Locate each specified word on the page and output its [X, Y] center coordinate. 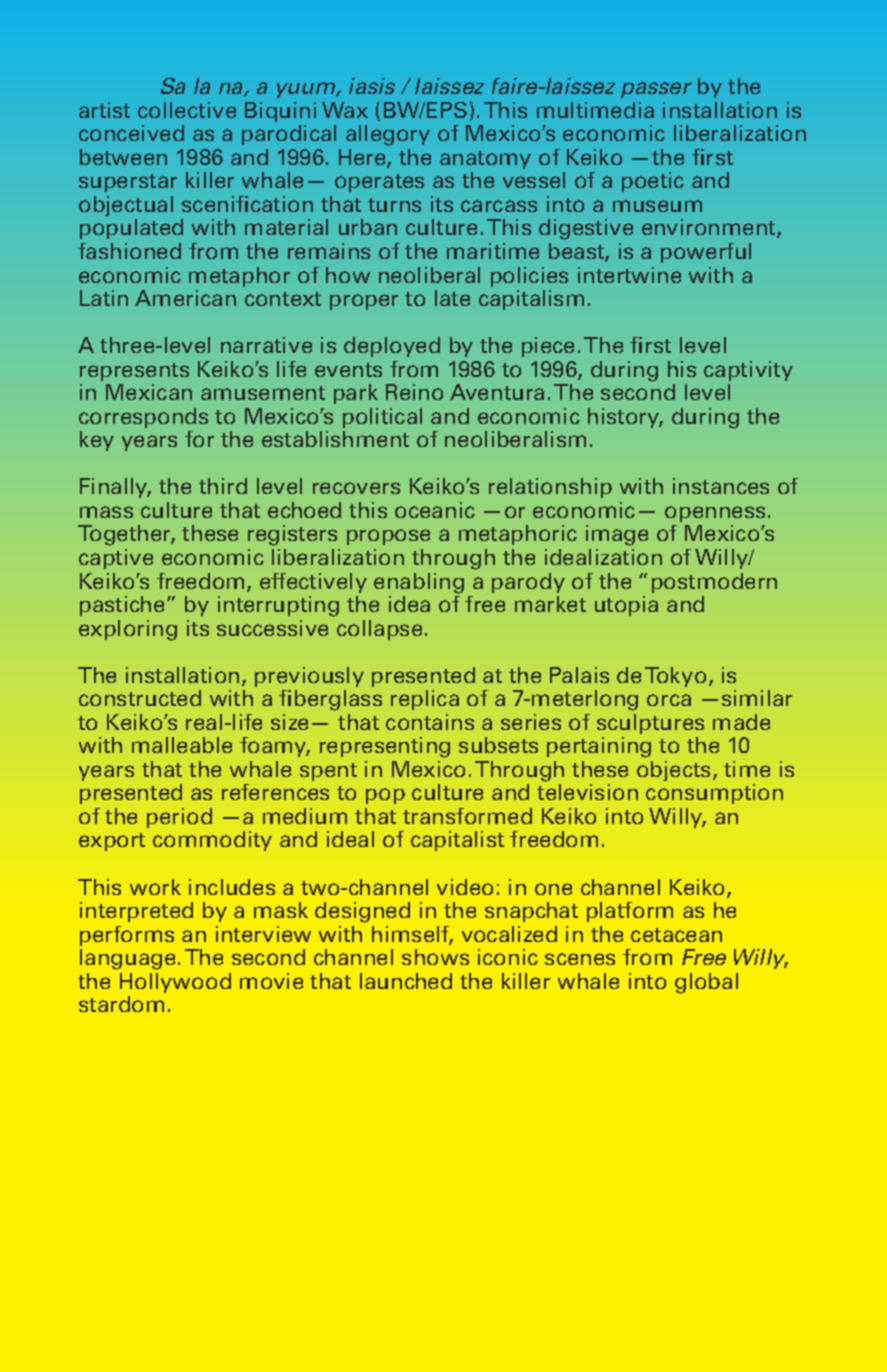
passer [656, 90]
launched [406, 981]
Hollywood [175, 983]
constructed [140, 698]
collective [187, 110]
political [382, 418]
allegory [388, 135]
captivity [748, 371]
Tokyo [675, 677]
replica [425, 700]
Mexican [149, 392]
